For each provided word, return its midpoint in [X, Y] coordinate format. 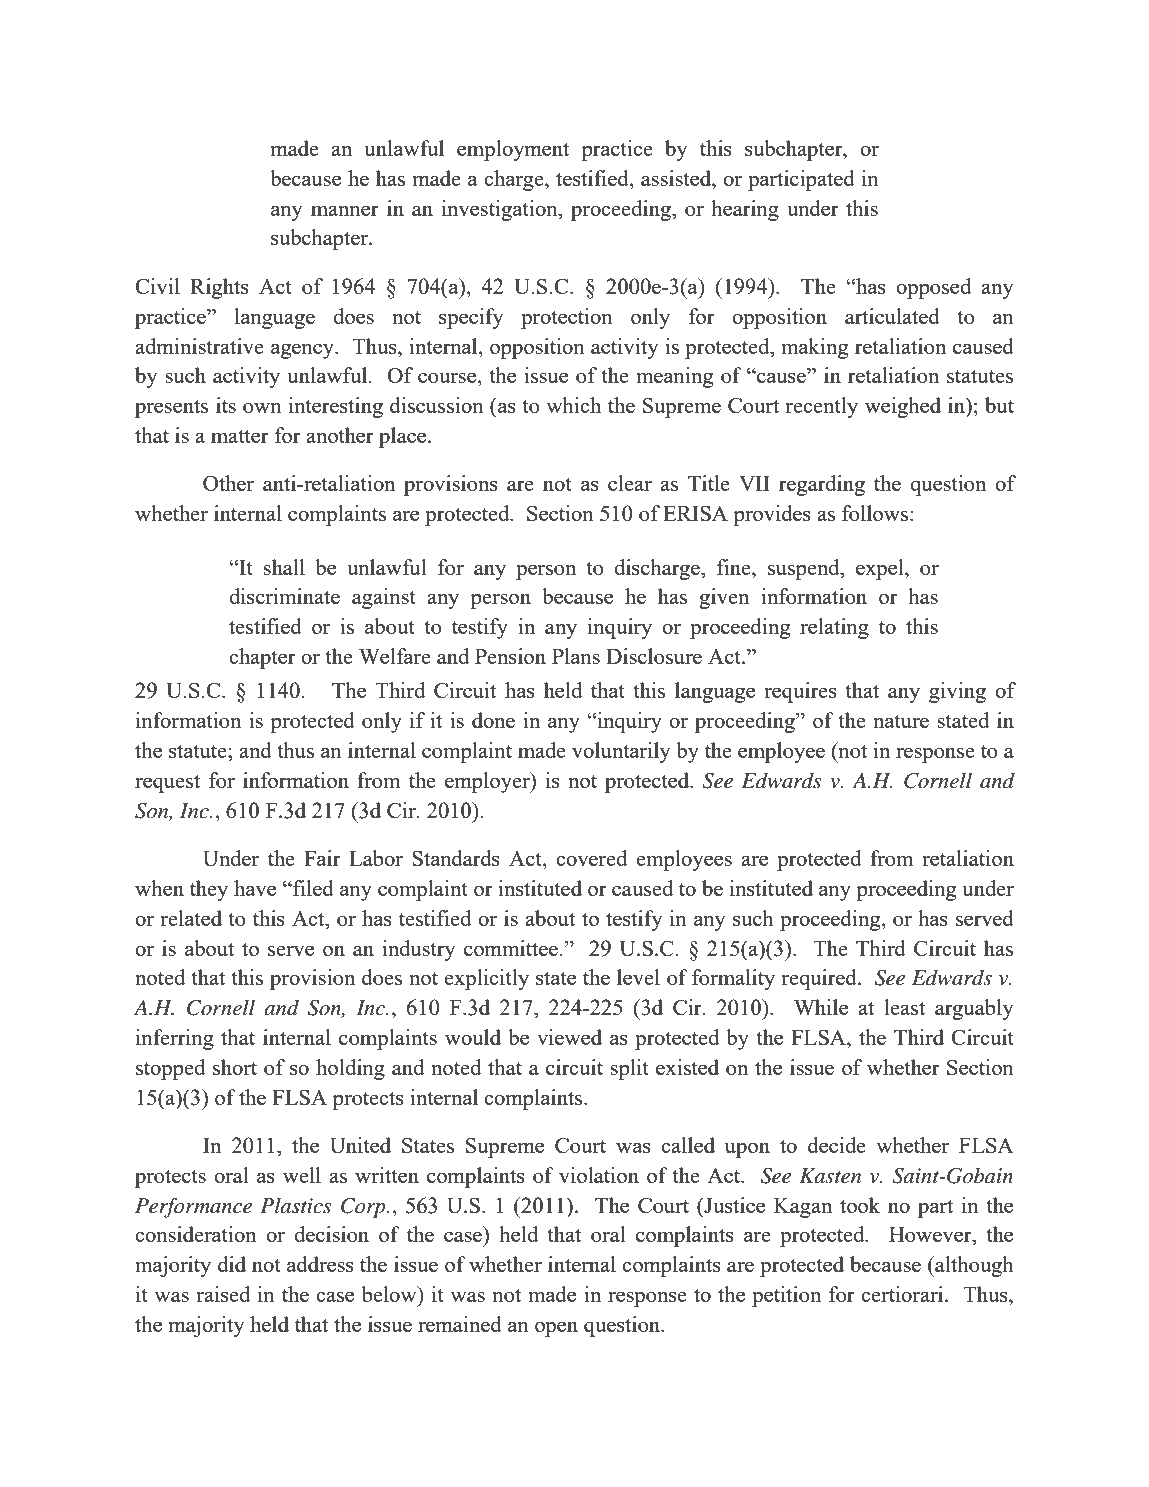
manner [345, 210]
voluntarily [621, 752]
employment [513, 150]
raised [223, 1294]
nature [901, 721]
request [167, 784]
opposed [933, 288]
